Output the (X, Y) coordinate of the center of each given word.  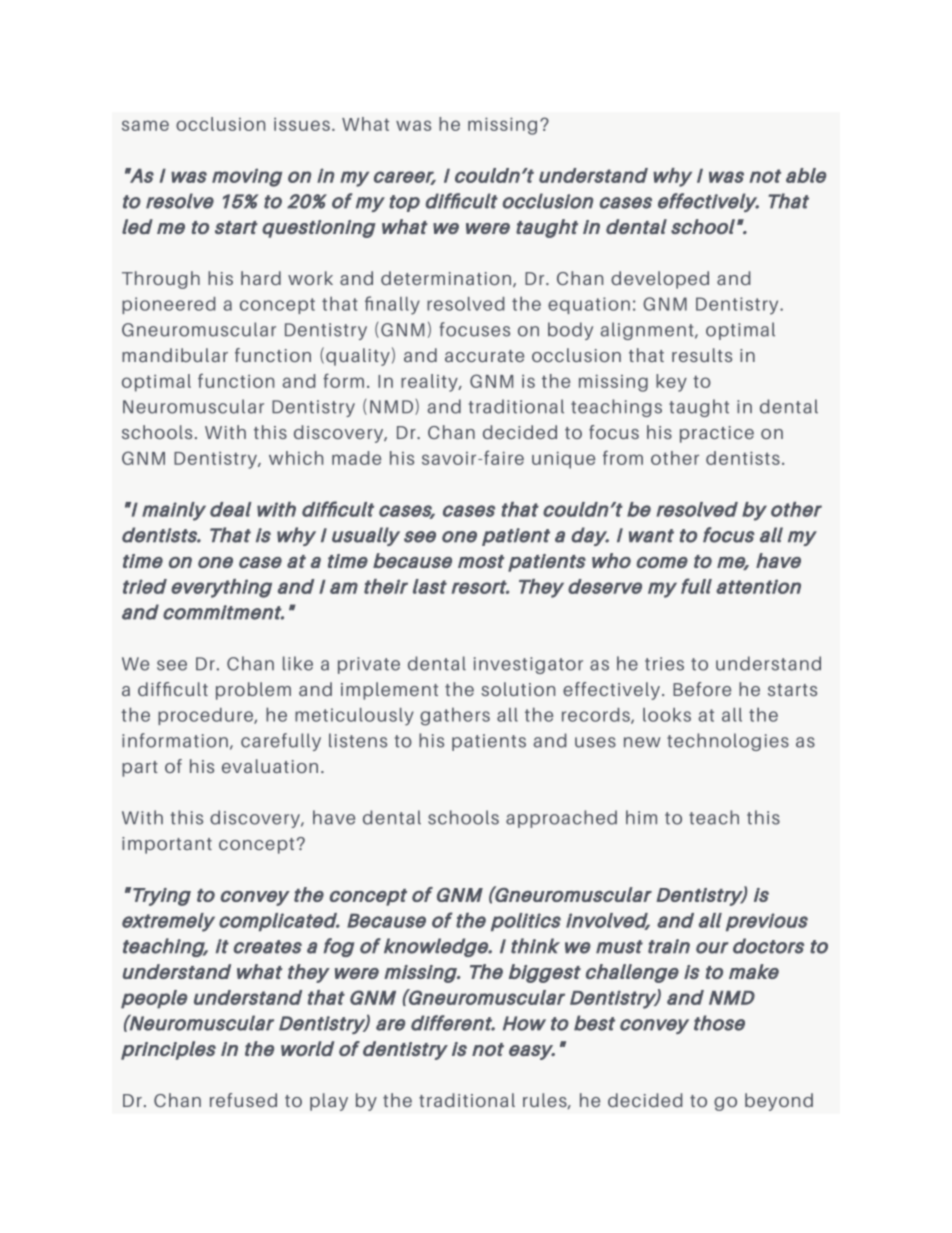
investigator (528, 665)
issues (302, 124)
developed (660, 280)
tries (664, 664)
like (298, 663)
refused (243, 1100)
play (329, 1102)
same (145, 125)
